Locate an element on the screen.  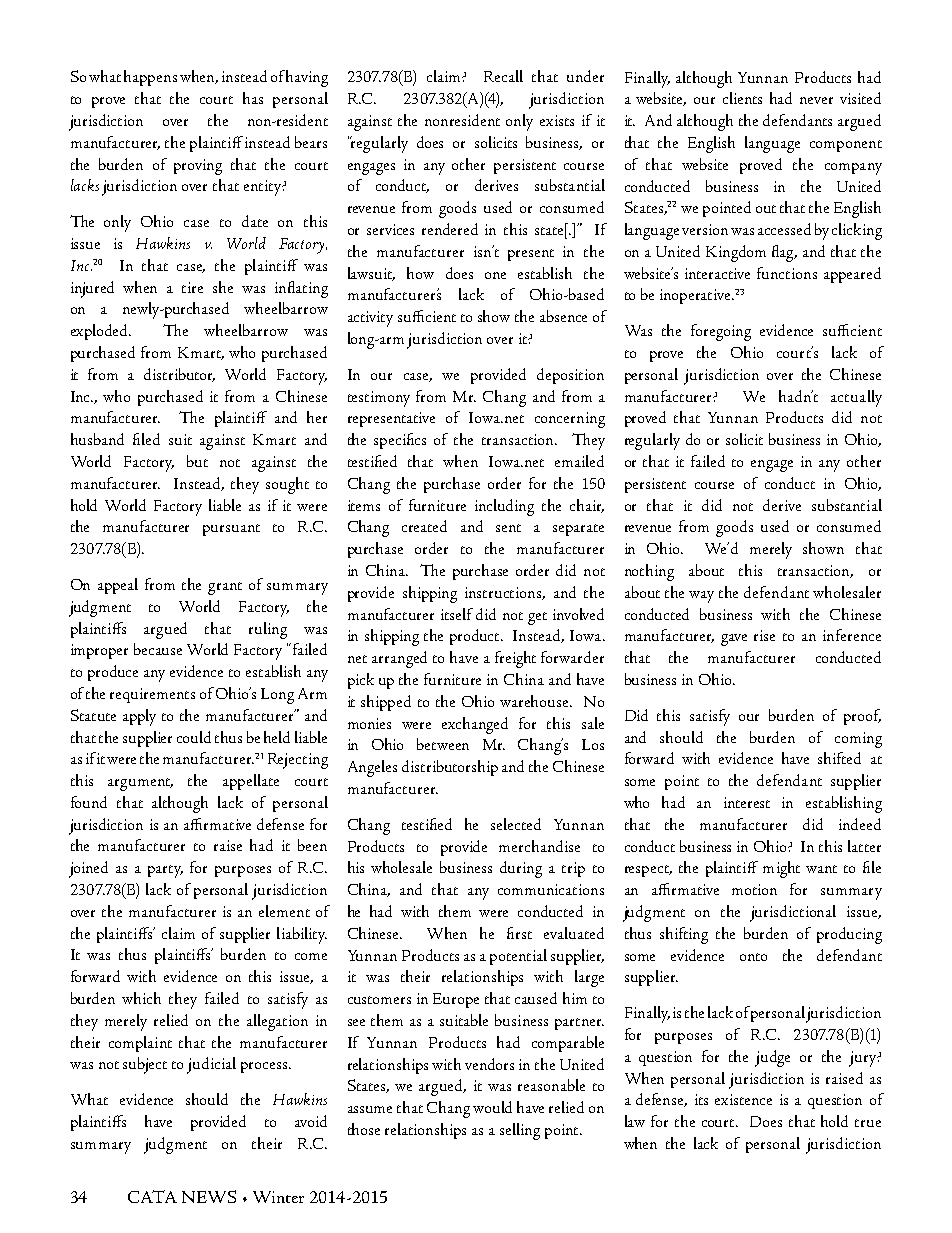
Recall is located at coordinates (503, 76).
